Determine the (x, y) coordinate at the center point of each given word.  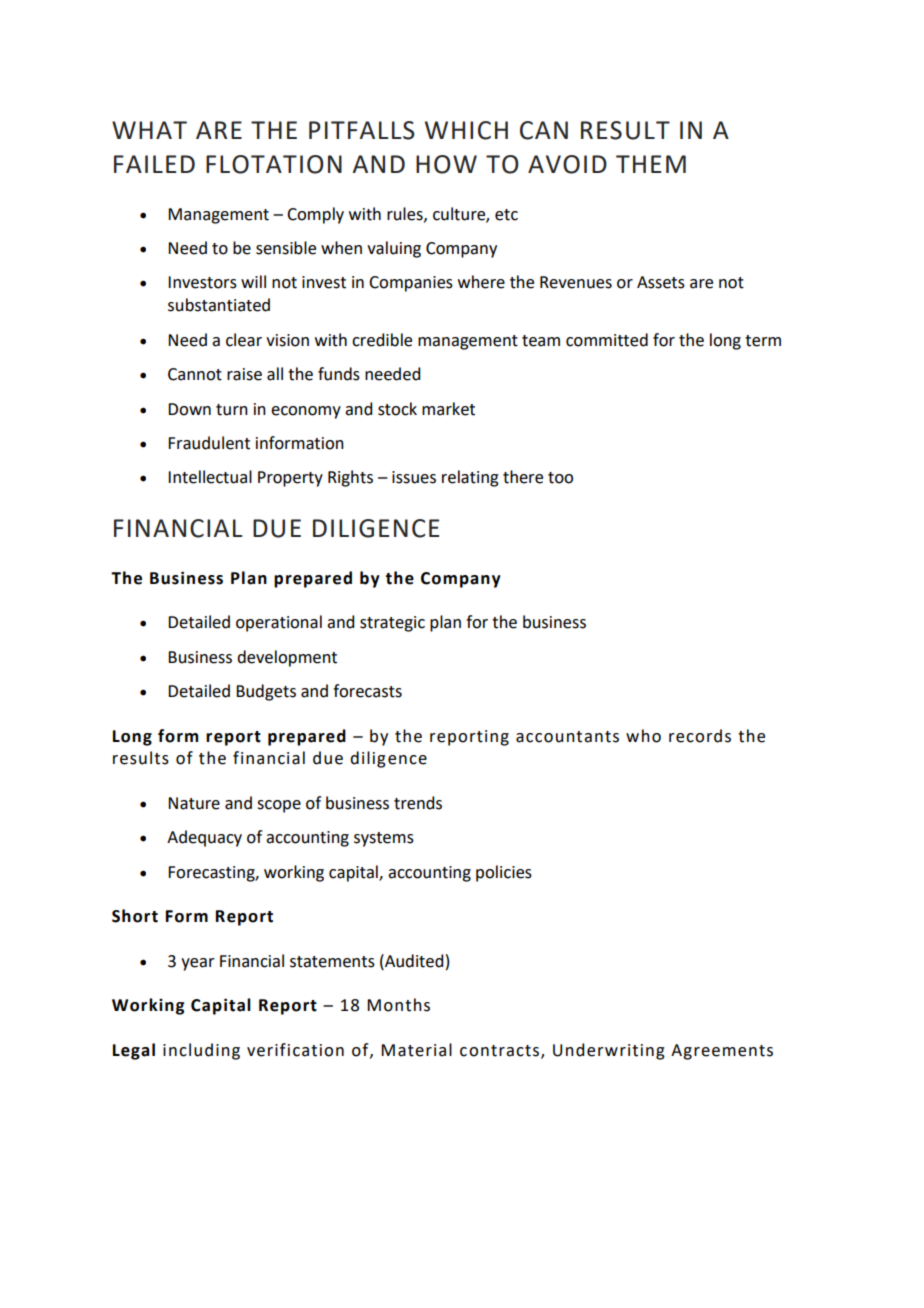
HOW (446, 164)
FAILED (154, 164)
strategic (392, 624)
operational (279, 623)
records (700, 736)
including (201, 1051)
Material (416, 1050)
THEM (651, 164)
